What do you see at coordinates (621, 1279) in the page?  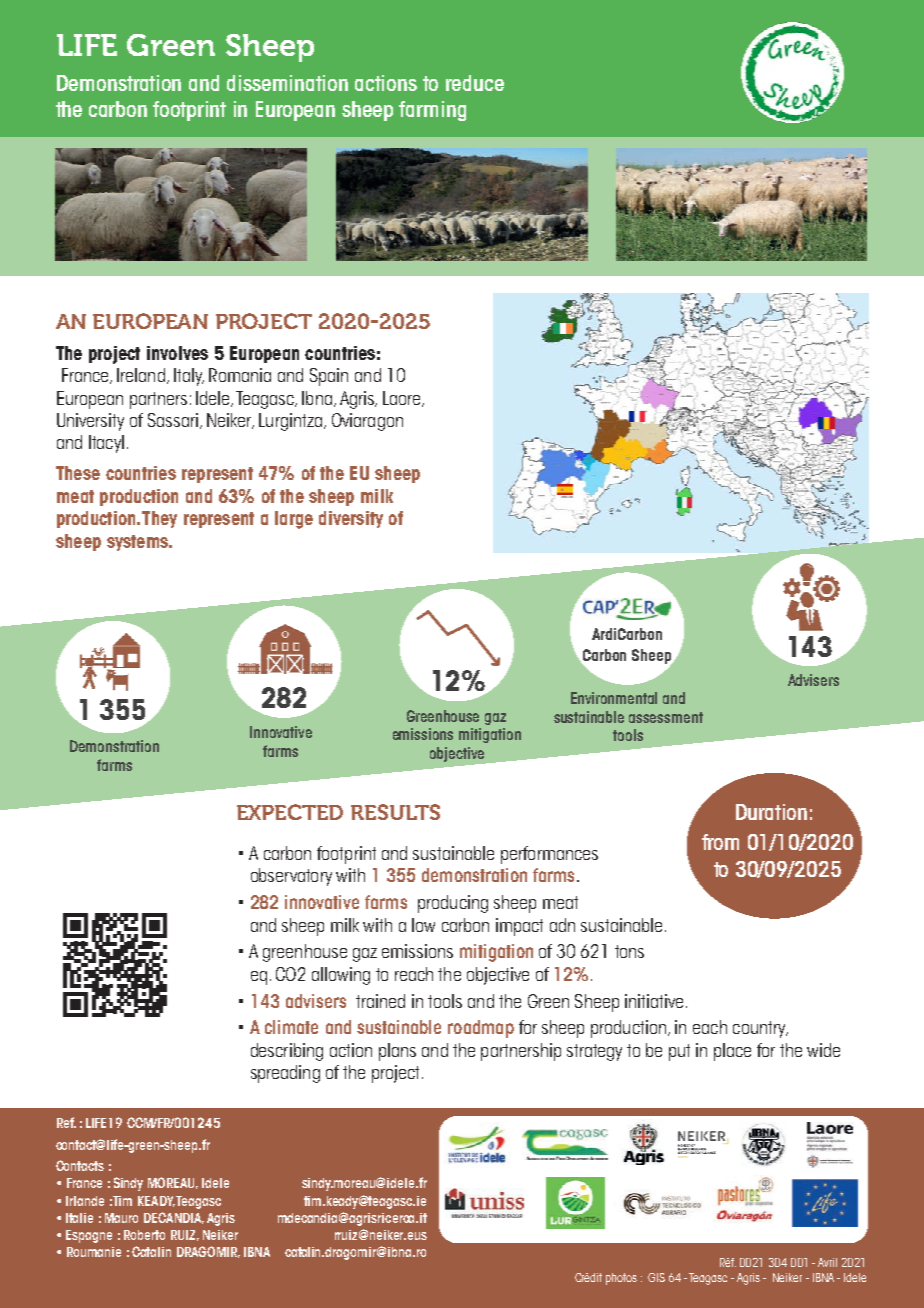 I see `photos` at bounding box center [621, 1279].
